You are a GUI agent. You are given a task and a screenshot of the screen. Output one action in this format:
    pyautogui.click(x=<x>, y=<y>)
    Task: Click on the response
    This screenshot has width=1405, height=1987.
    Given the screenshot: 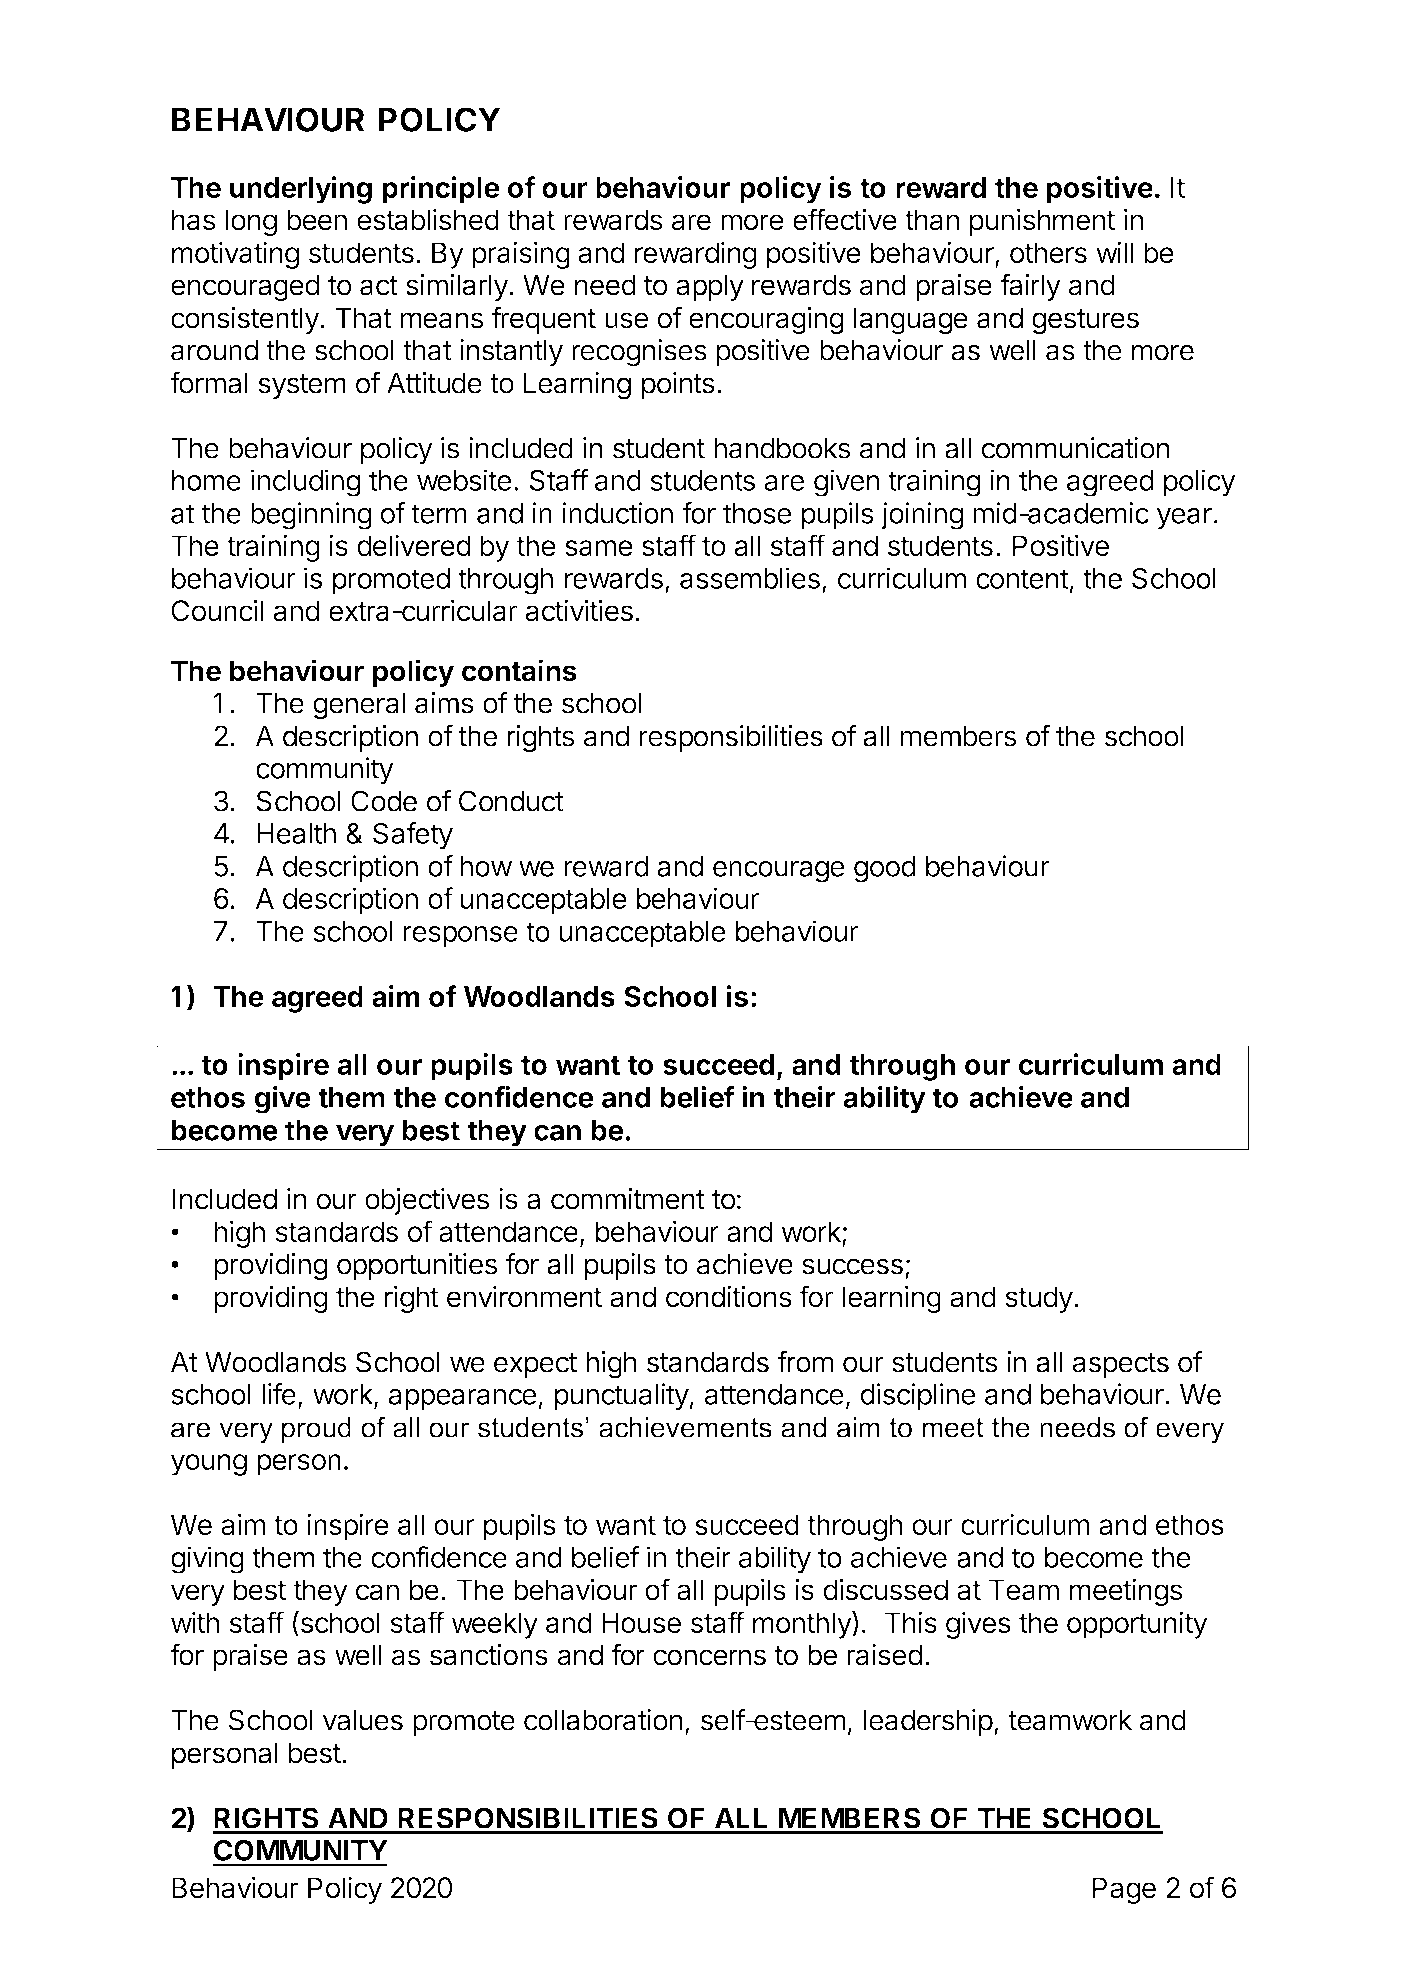 What is the action you would take?
    pyautogui.click(x=461, y=937)
